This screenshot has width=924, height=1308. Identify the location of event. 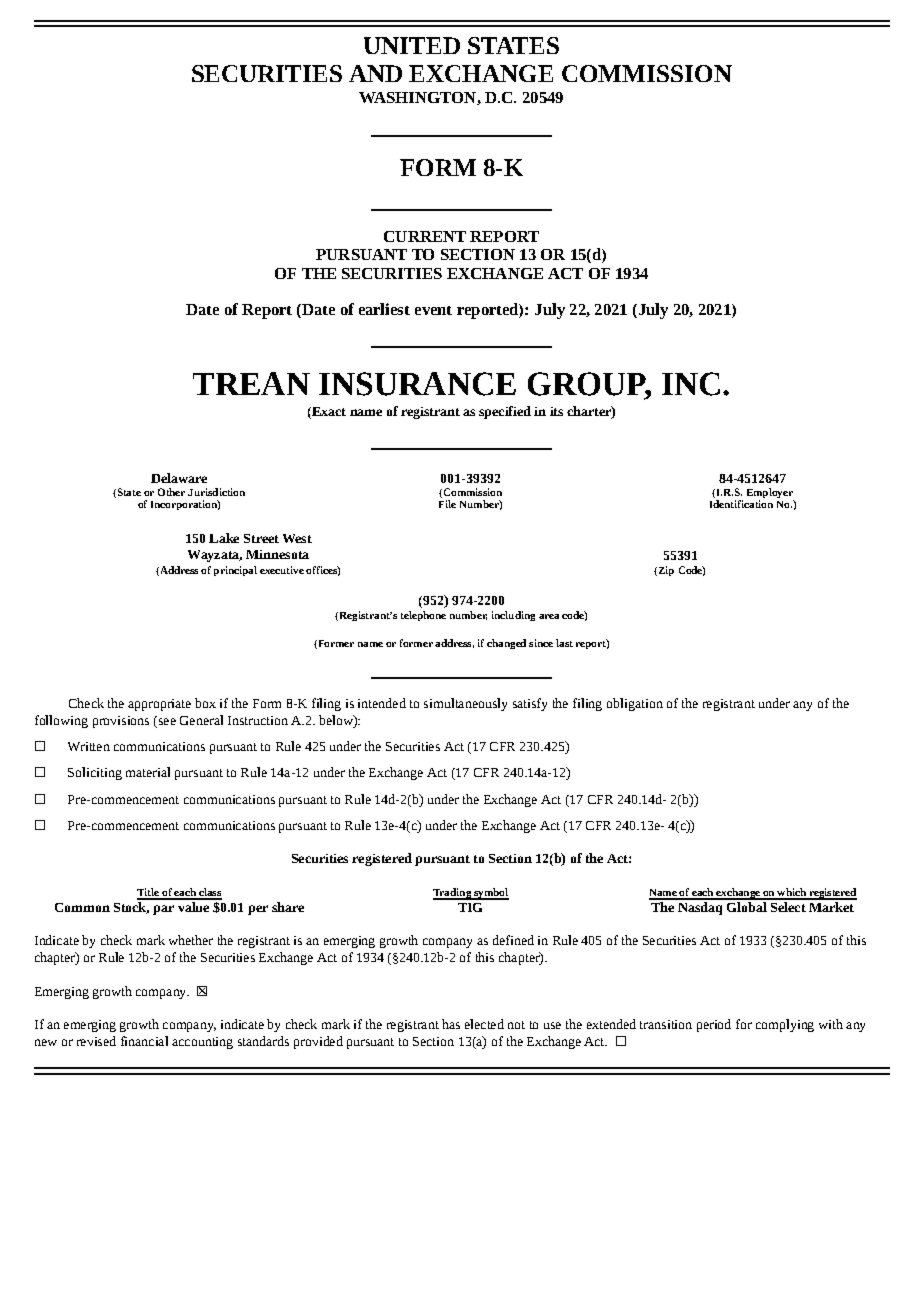
(433, 310).
